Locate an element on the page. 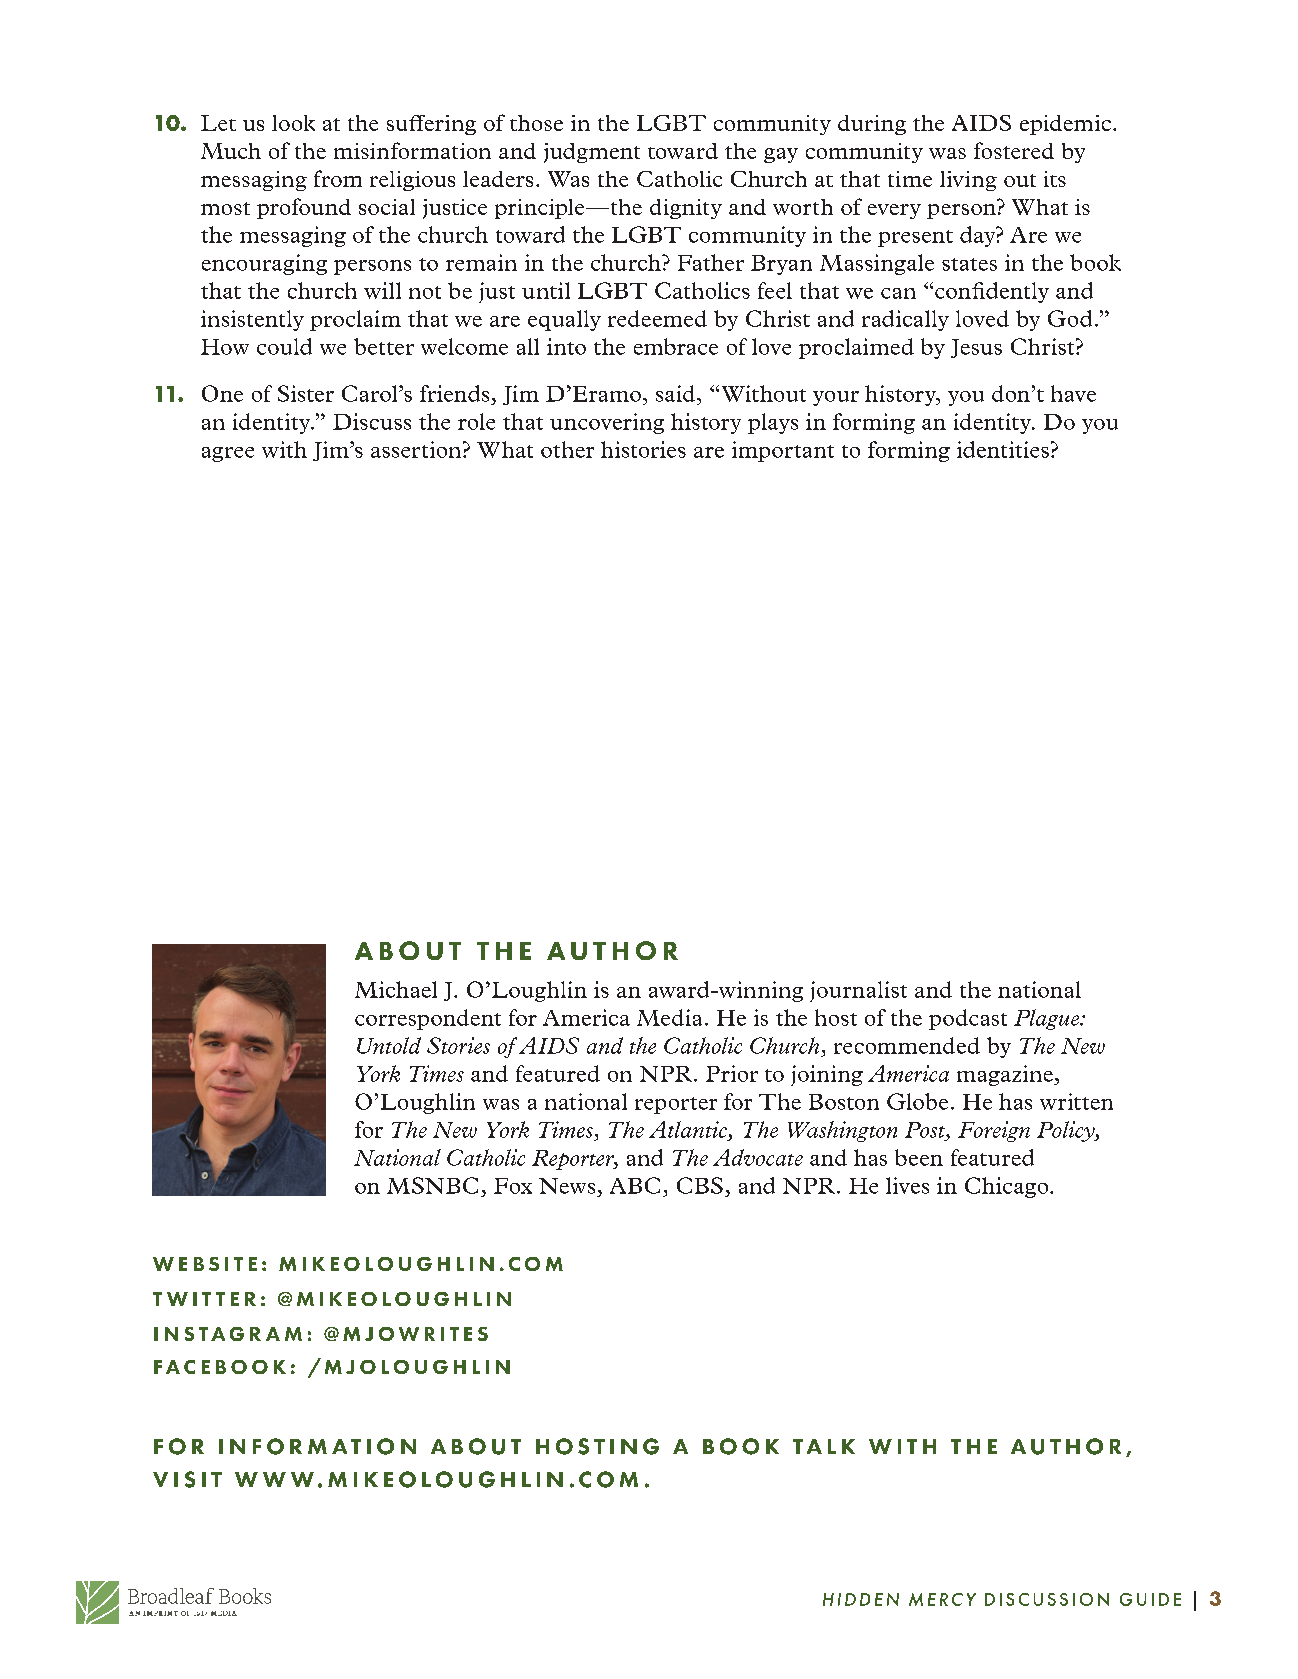 Image resolution: width=1298 pixels, height=1679 pixels. Media is located at coordinates (669, 1017).
